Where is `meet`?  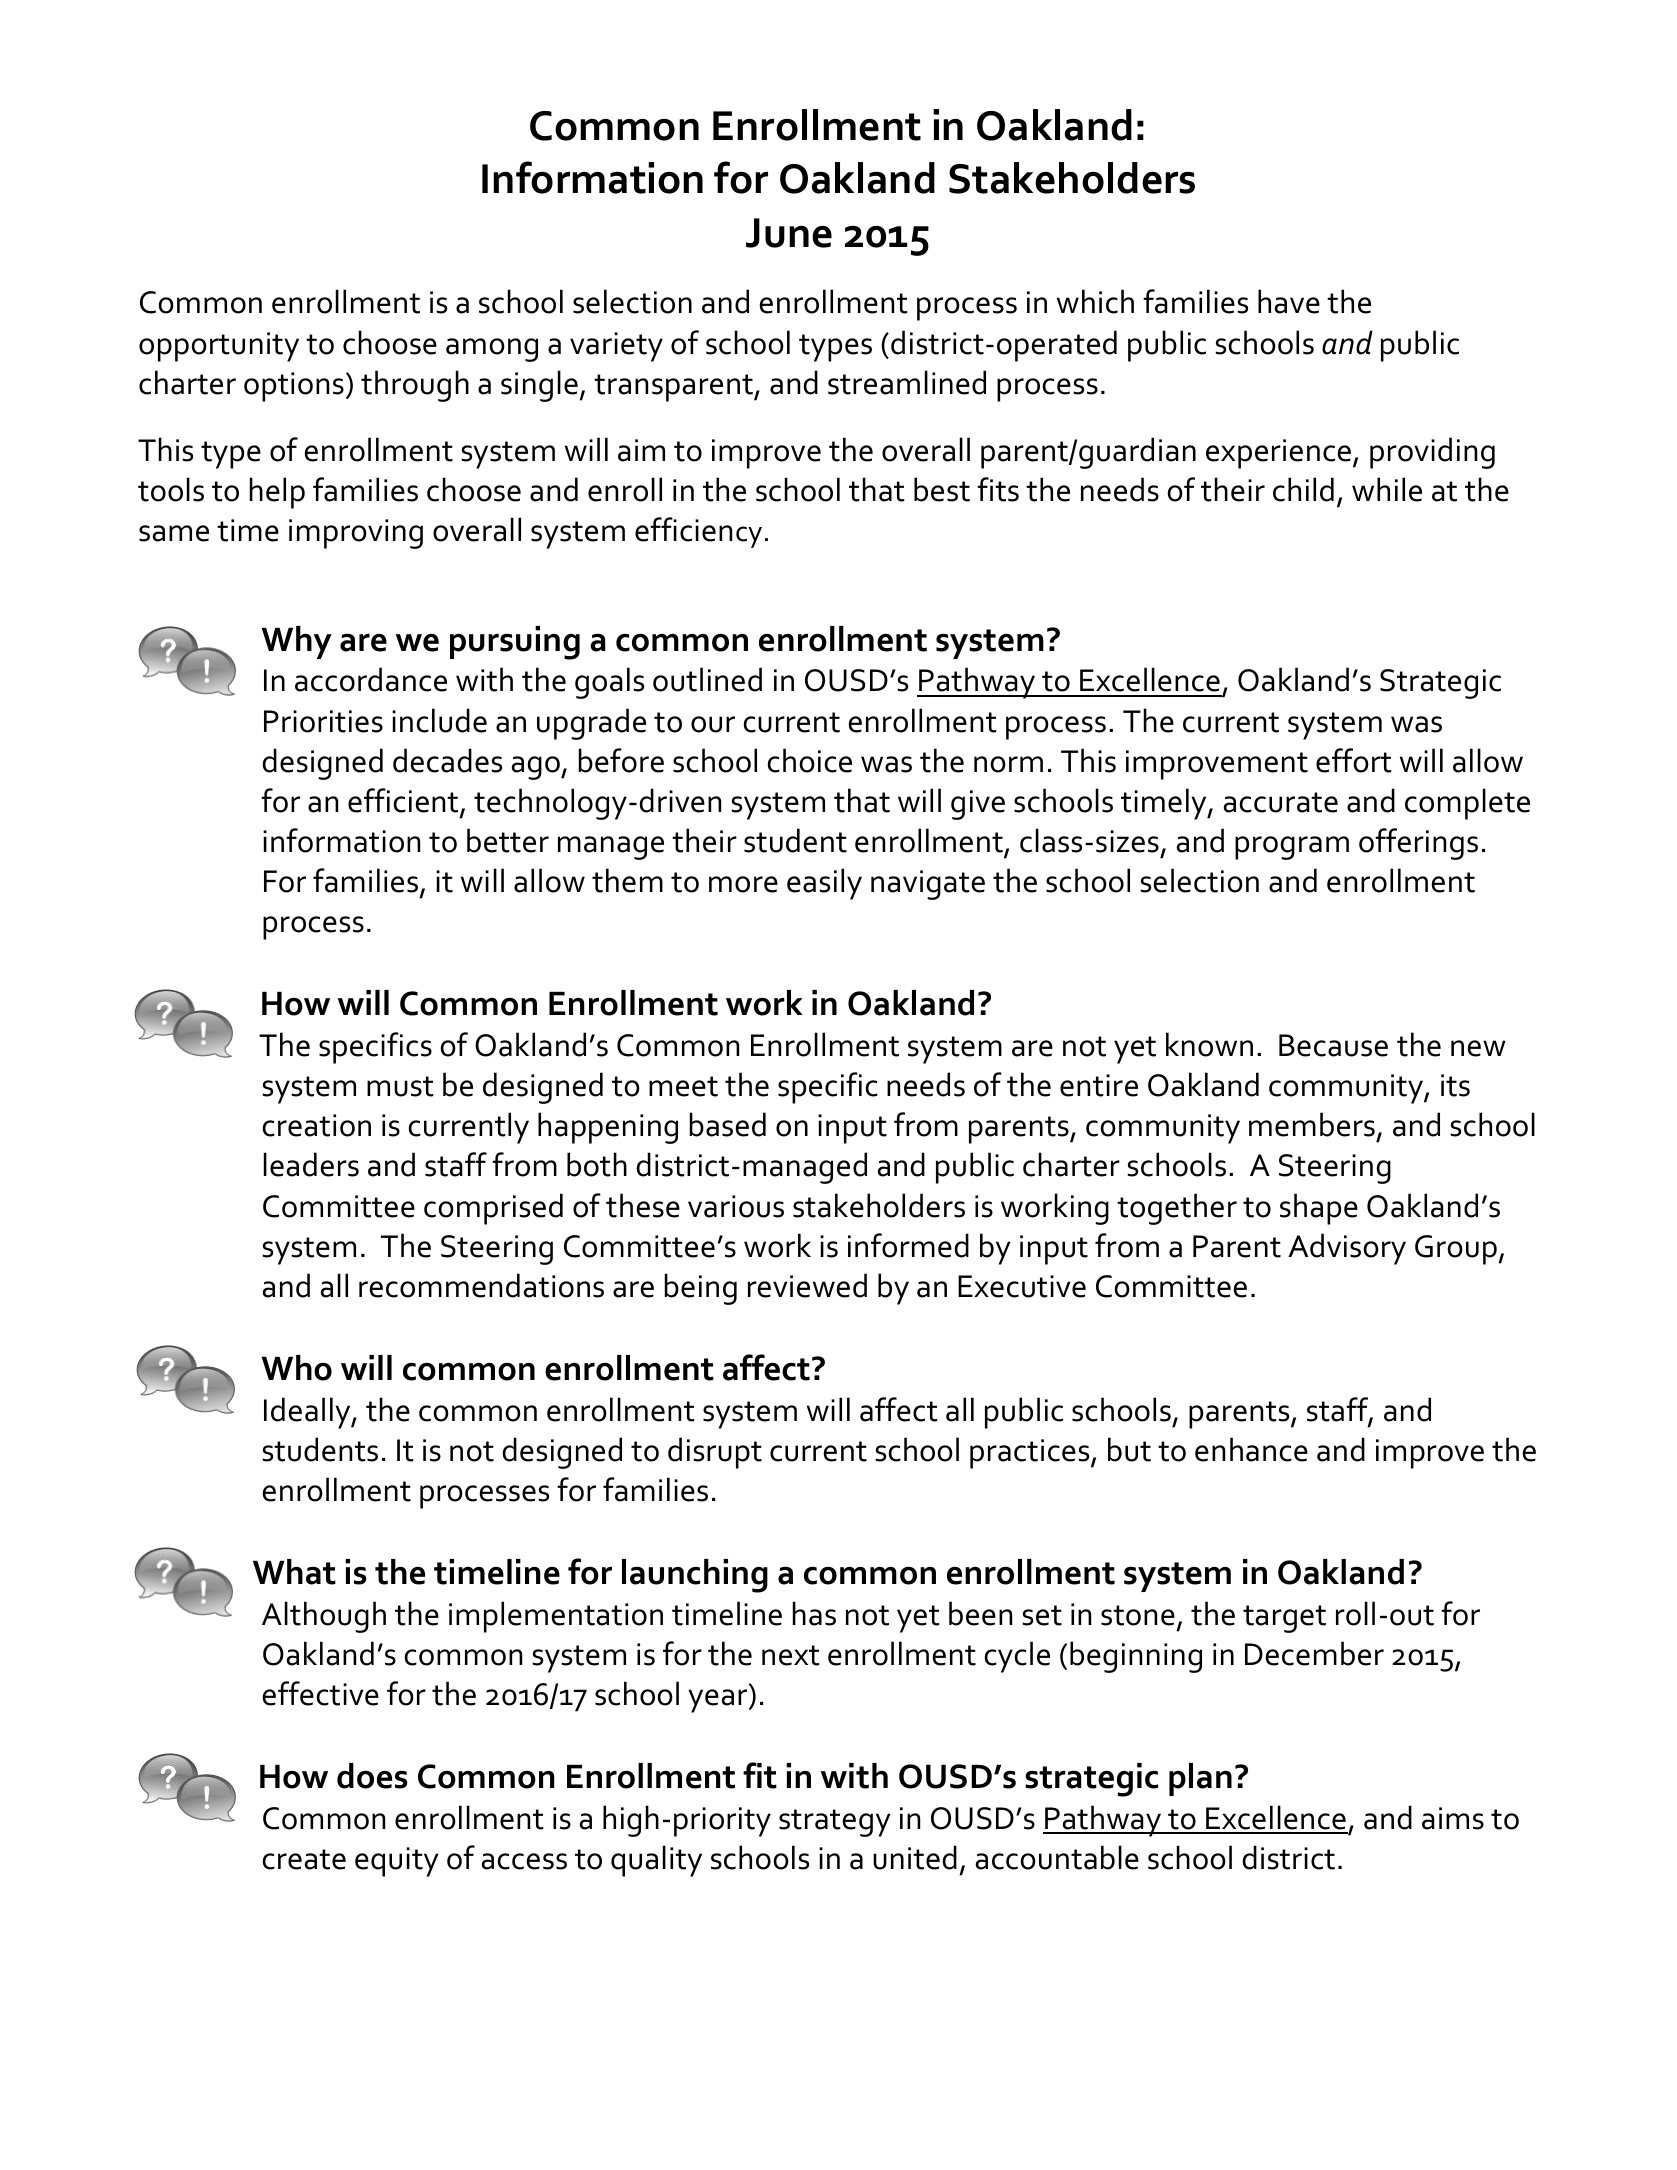
meet is located at coordinates (683, 1086).
